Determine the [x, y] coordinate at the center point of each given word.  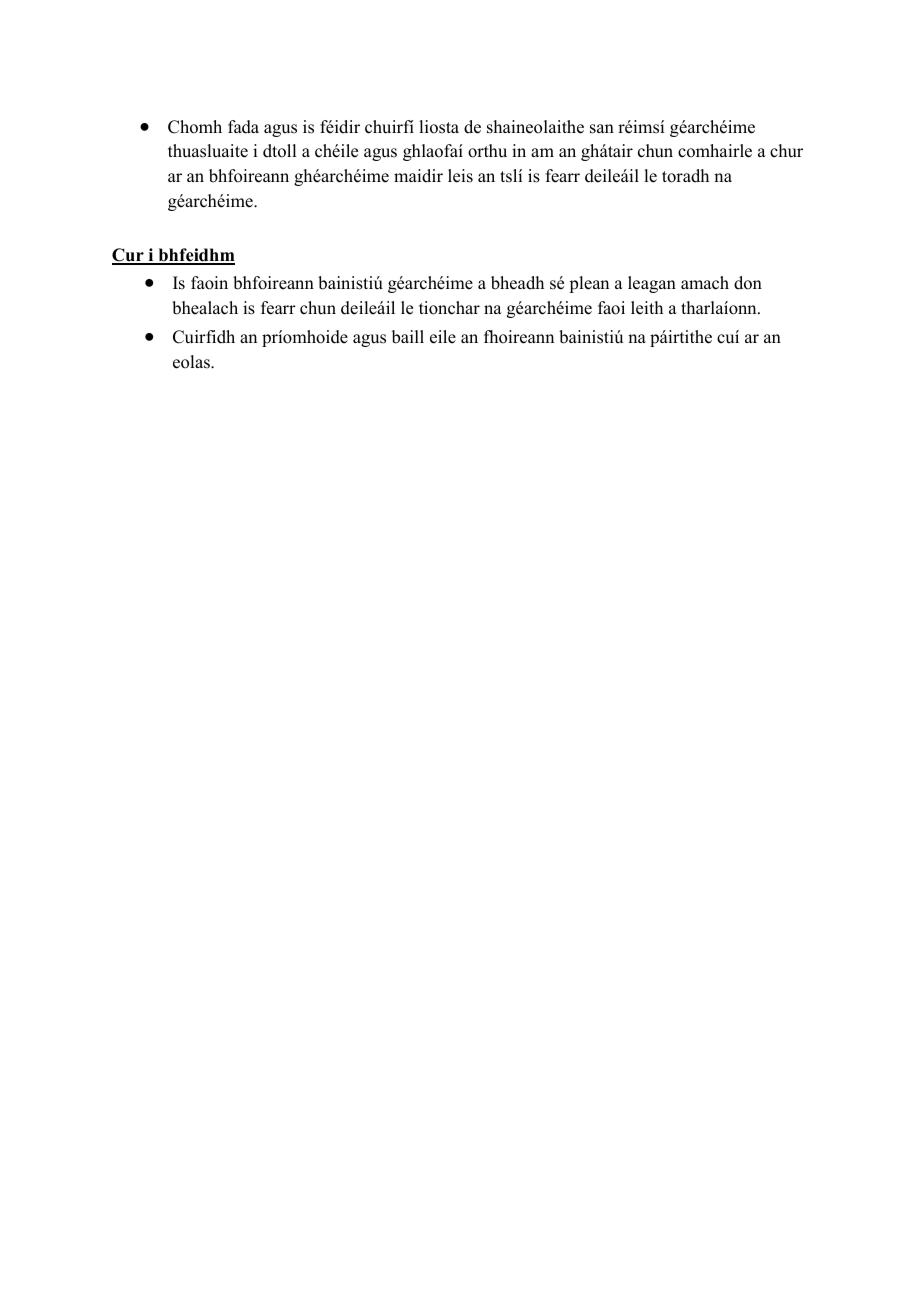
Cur [129, 256]
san [602, 129]
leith [647, 308]
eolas [192, 362]
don [748, 283]
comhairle [715, 151]
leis [460, 176]
